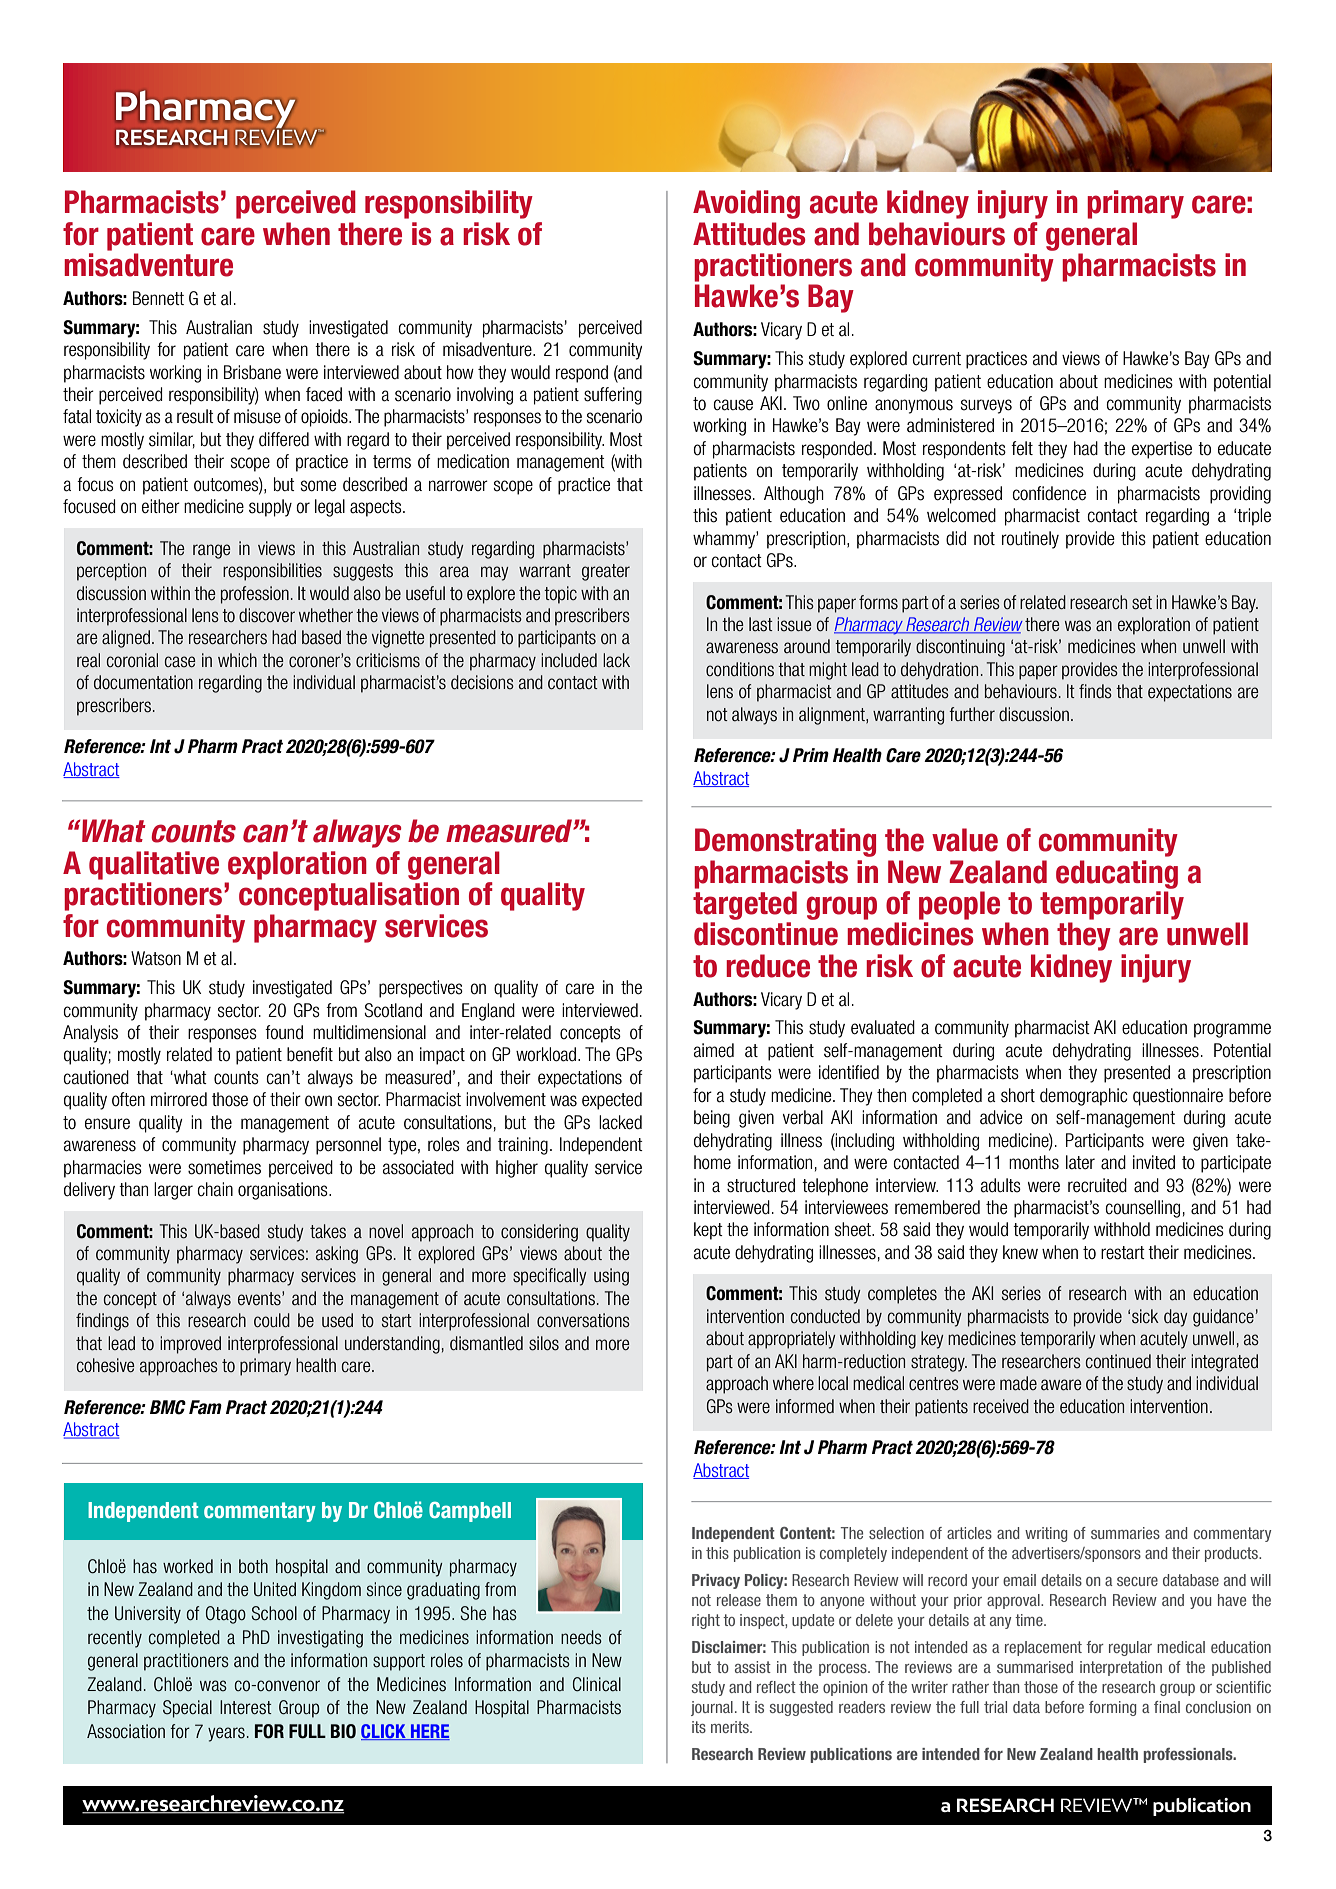 Image resolution: width=1336 pixels, height=1889 pixels. Describe the element at coordinates (187, 1709) in the screenshot. I see `Special` at that location.
